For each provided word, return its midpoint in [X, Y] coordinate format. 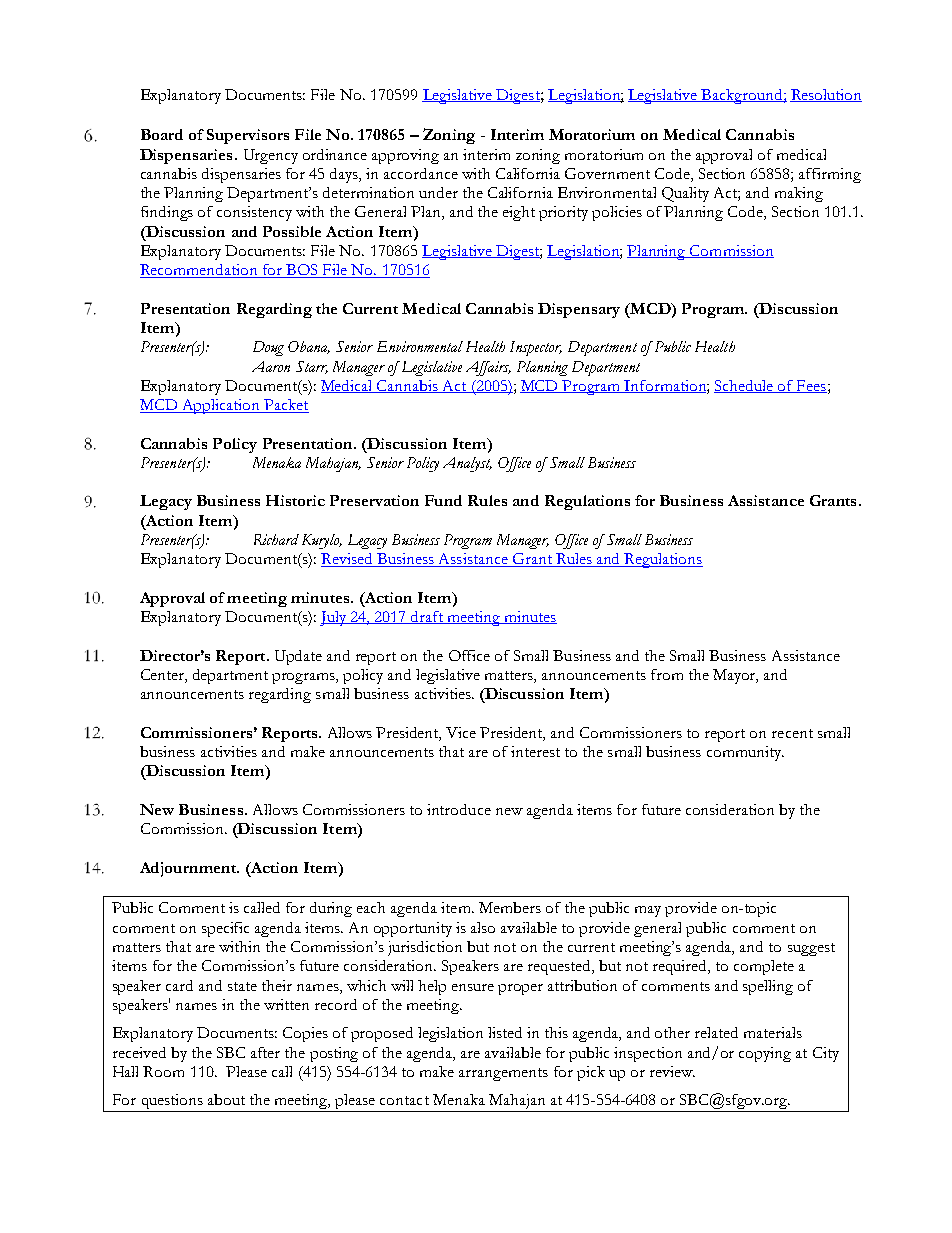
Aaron [271, 366]
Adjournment [189, 869]
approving [405, 156]
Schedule [745, 386]
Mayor [735, 676]
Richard [276, 539]
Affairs [488, 368]
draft [427, 617]
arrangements [503, 1074]
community [745, 753]
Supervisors [248, 136]
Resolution [826, 95]
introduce [459, 809]
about [226, 1099]
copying [765, 1054]
